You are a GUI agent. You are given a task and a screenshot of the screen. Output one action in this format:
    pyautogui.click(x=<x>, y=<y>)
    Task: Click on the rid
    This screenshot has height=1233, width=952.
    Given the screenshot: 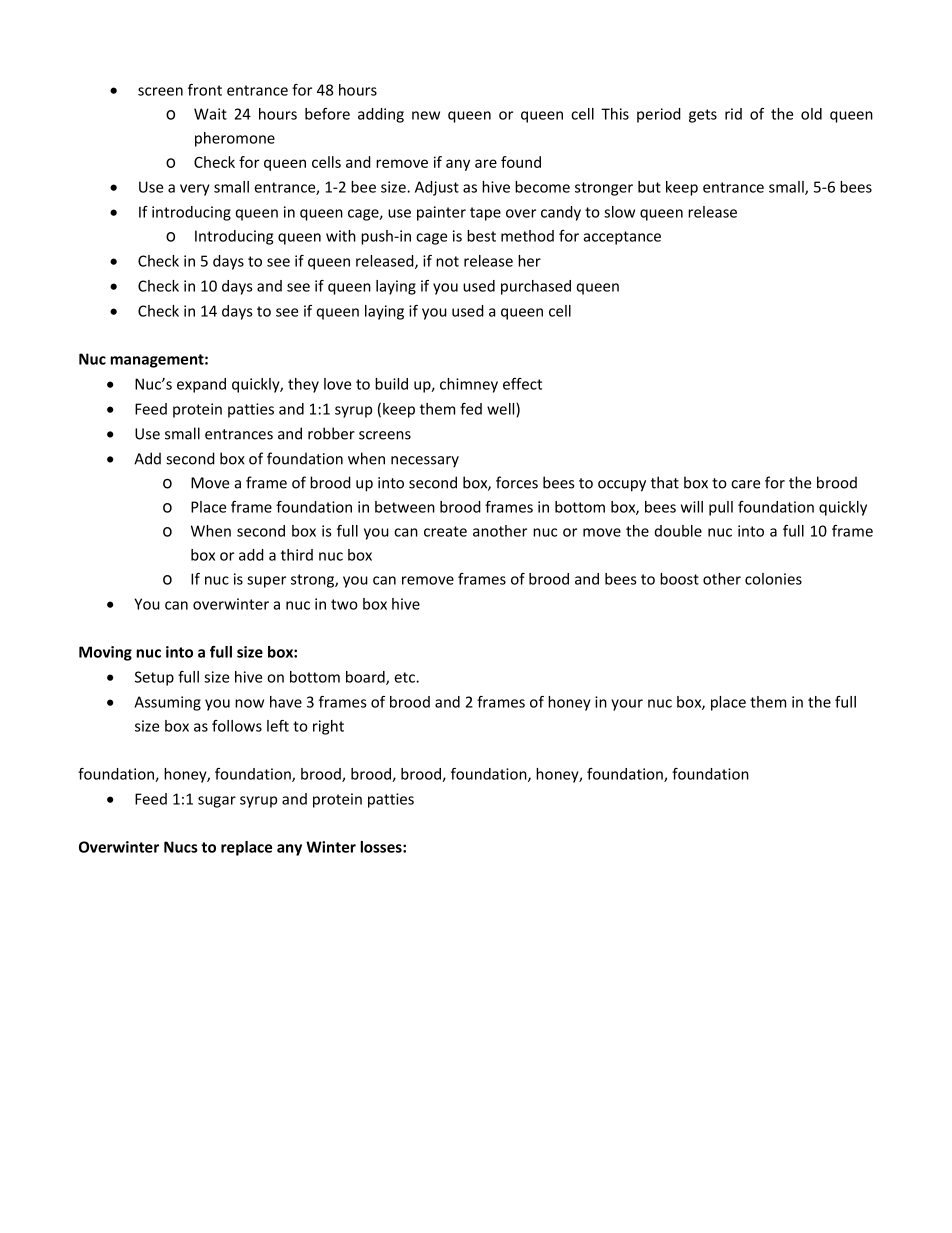 What is the action you would take?
    pyautogui.click(x=733, y=114)
